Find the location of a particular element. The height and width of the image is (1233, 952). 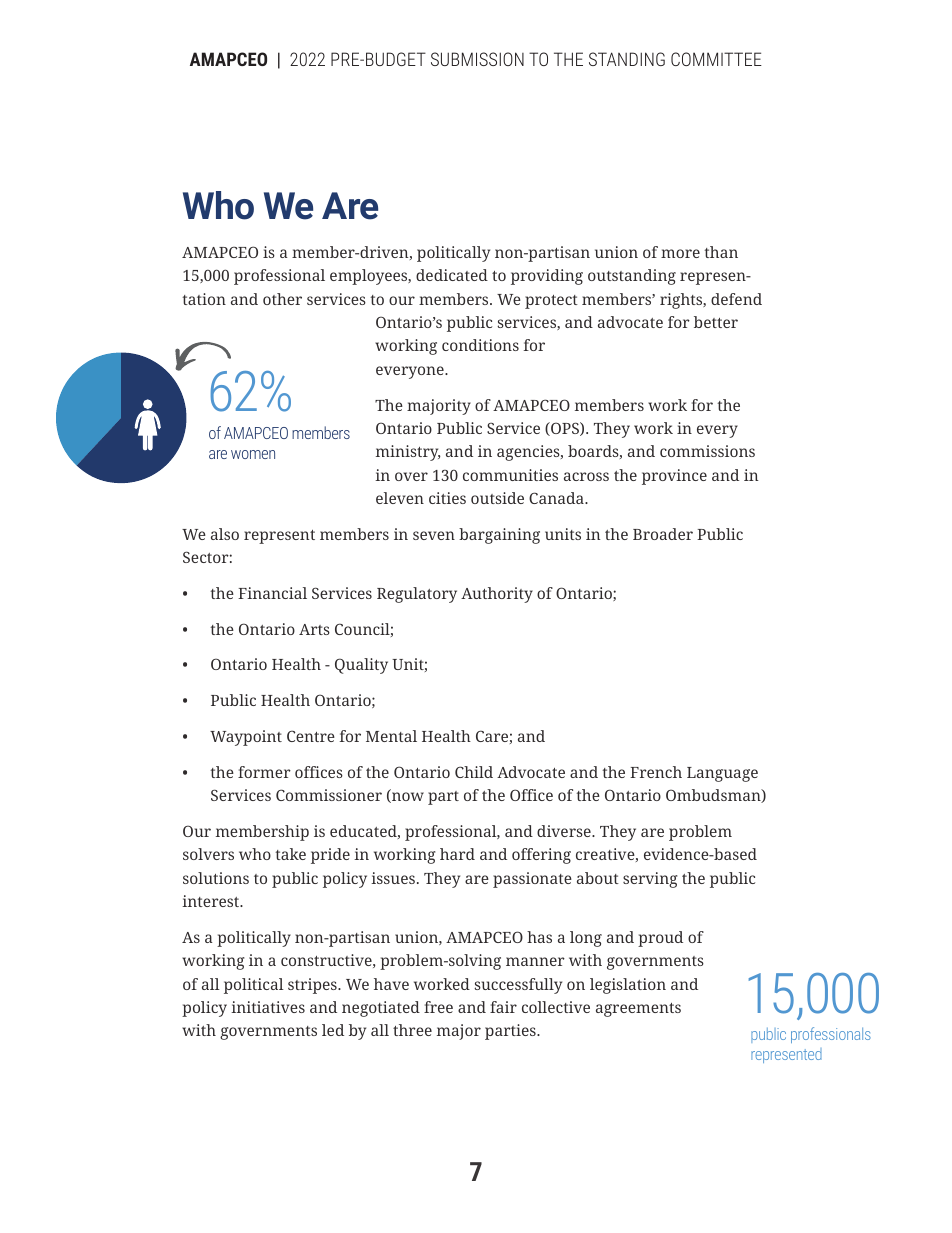

conditions is located at coordinates (480, 345).
